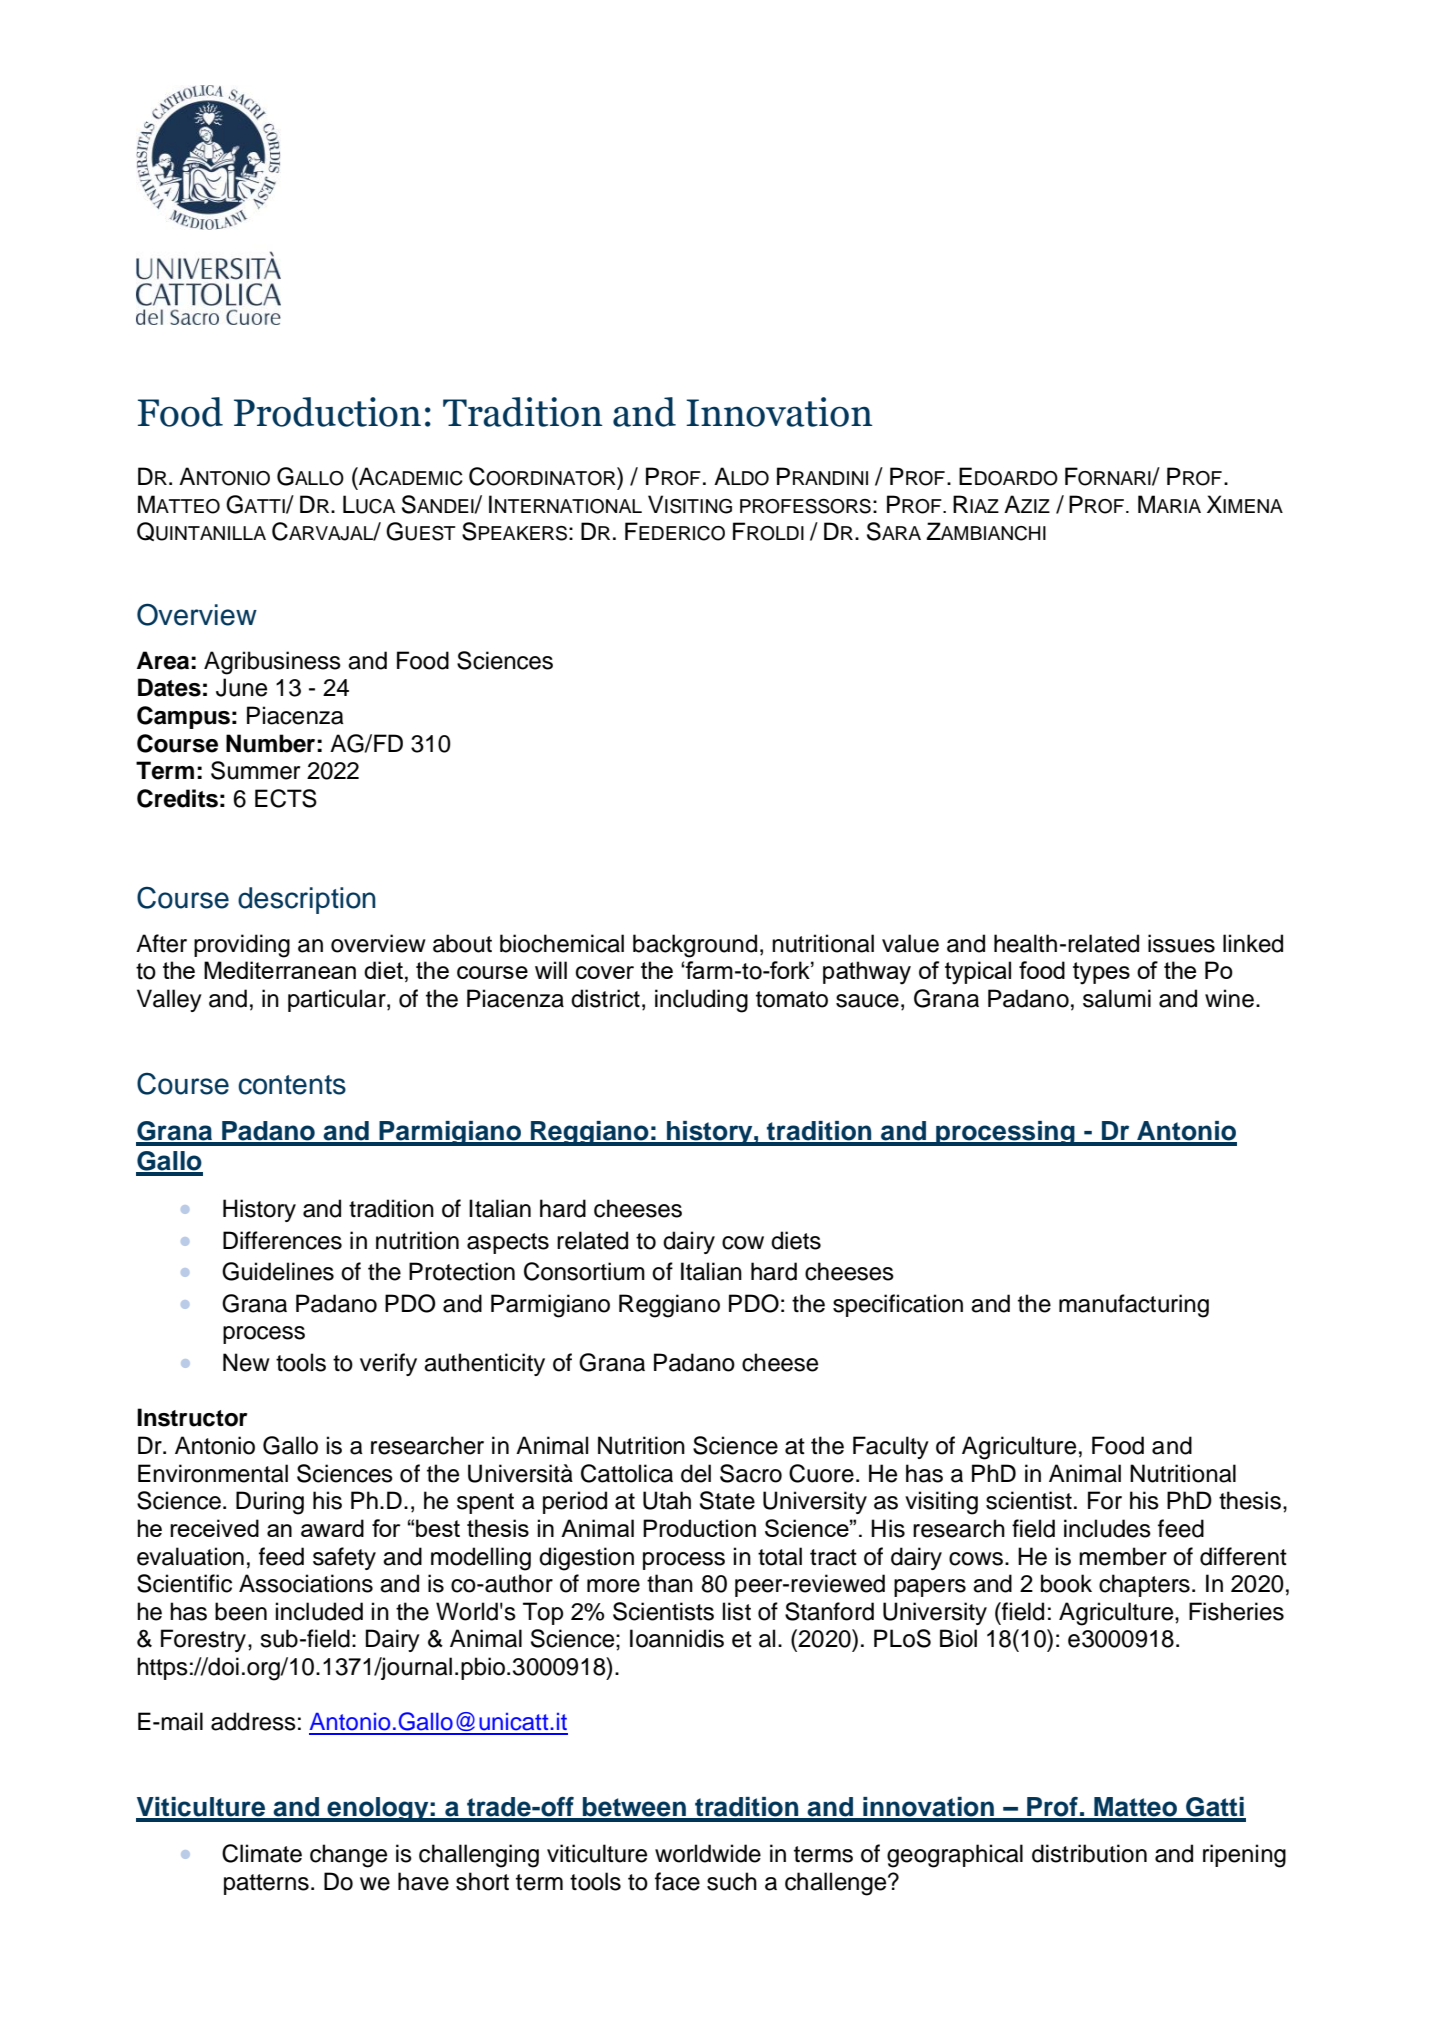  Describe the element at coordinates (727, 1500) in the screenshot. I see `State` at that location.
